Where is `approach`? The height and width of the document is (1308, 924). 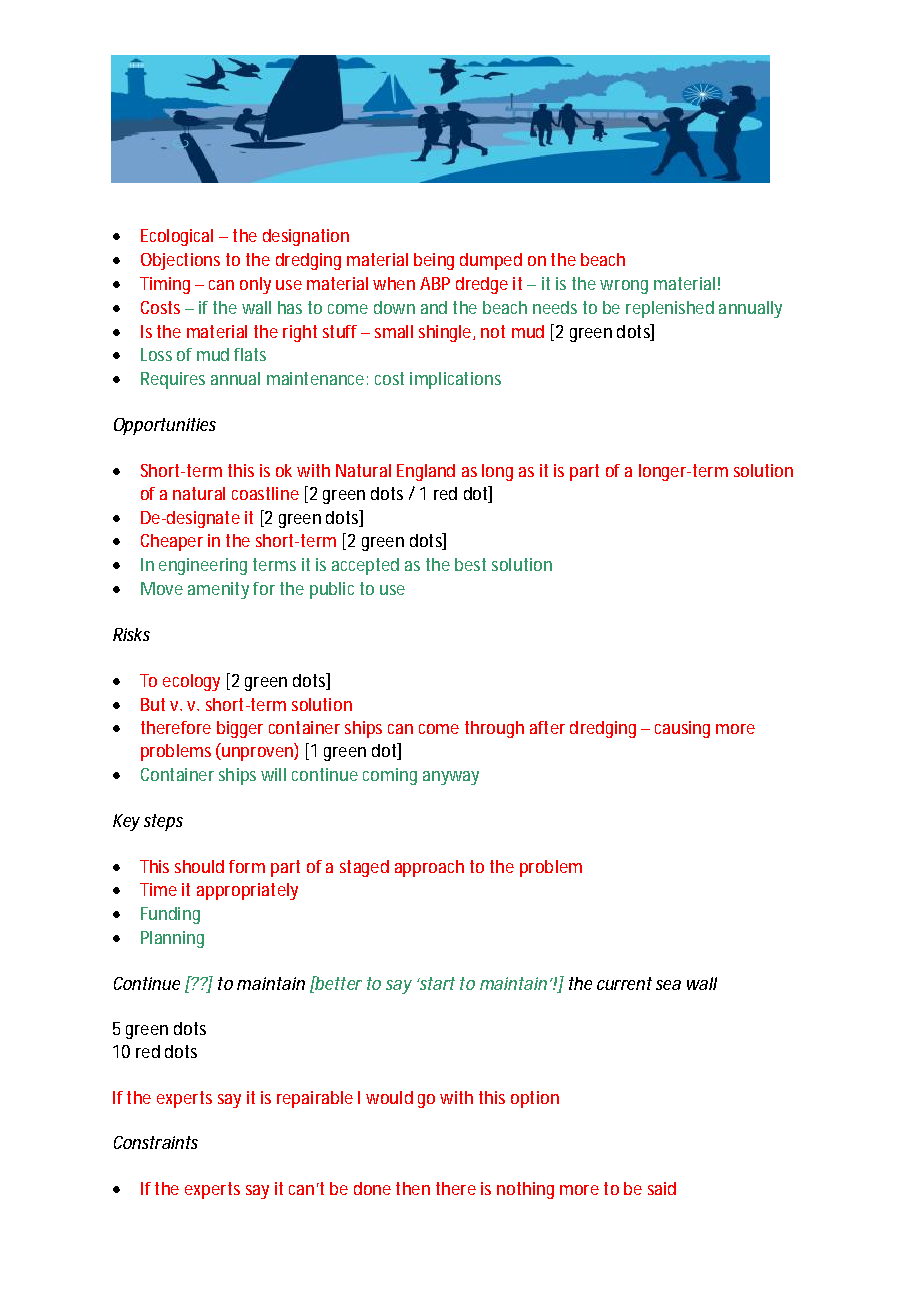 approach is located at coordinates (429, 868).
